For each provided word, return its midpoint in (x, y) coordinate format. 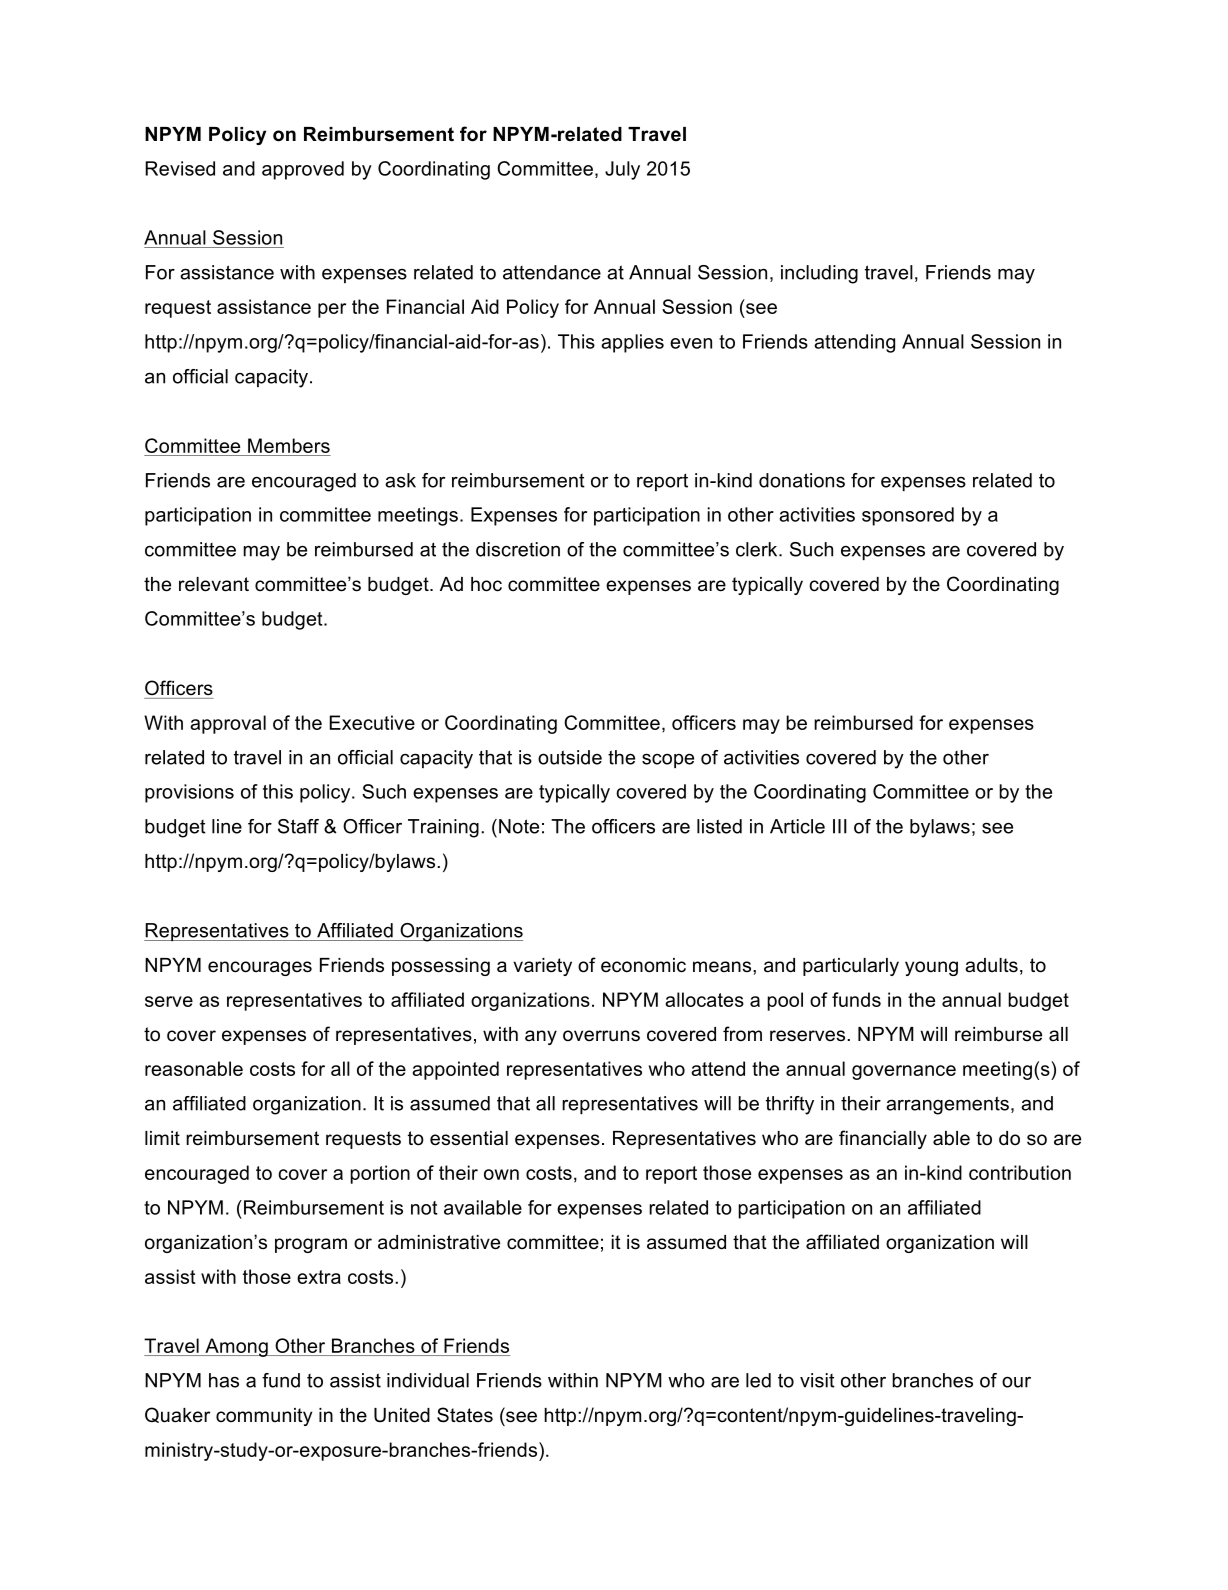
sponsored (908, 516)
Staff (298, 826)
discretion (518, 549)
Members (289, 445)
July (622, 170)
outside (570, 757)
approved (303, 170)
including (819, 274)
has (224, 1380)
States (465, 1415)
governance (904, 1072)
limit (162, 1138)
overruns (601, 1036)
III (840, 826)
